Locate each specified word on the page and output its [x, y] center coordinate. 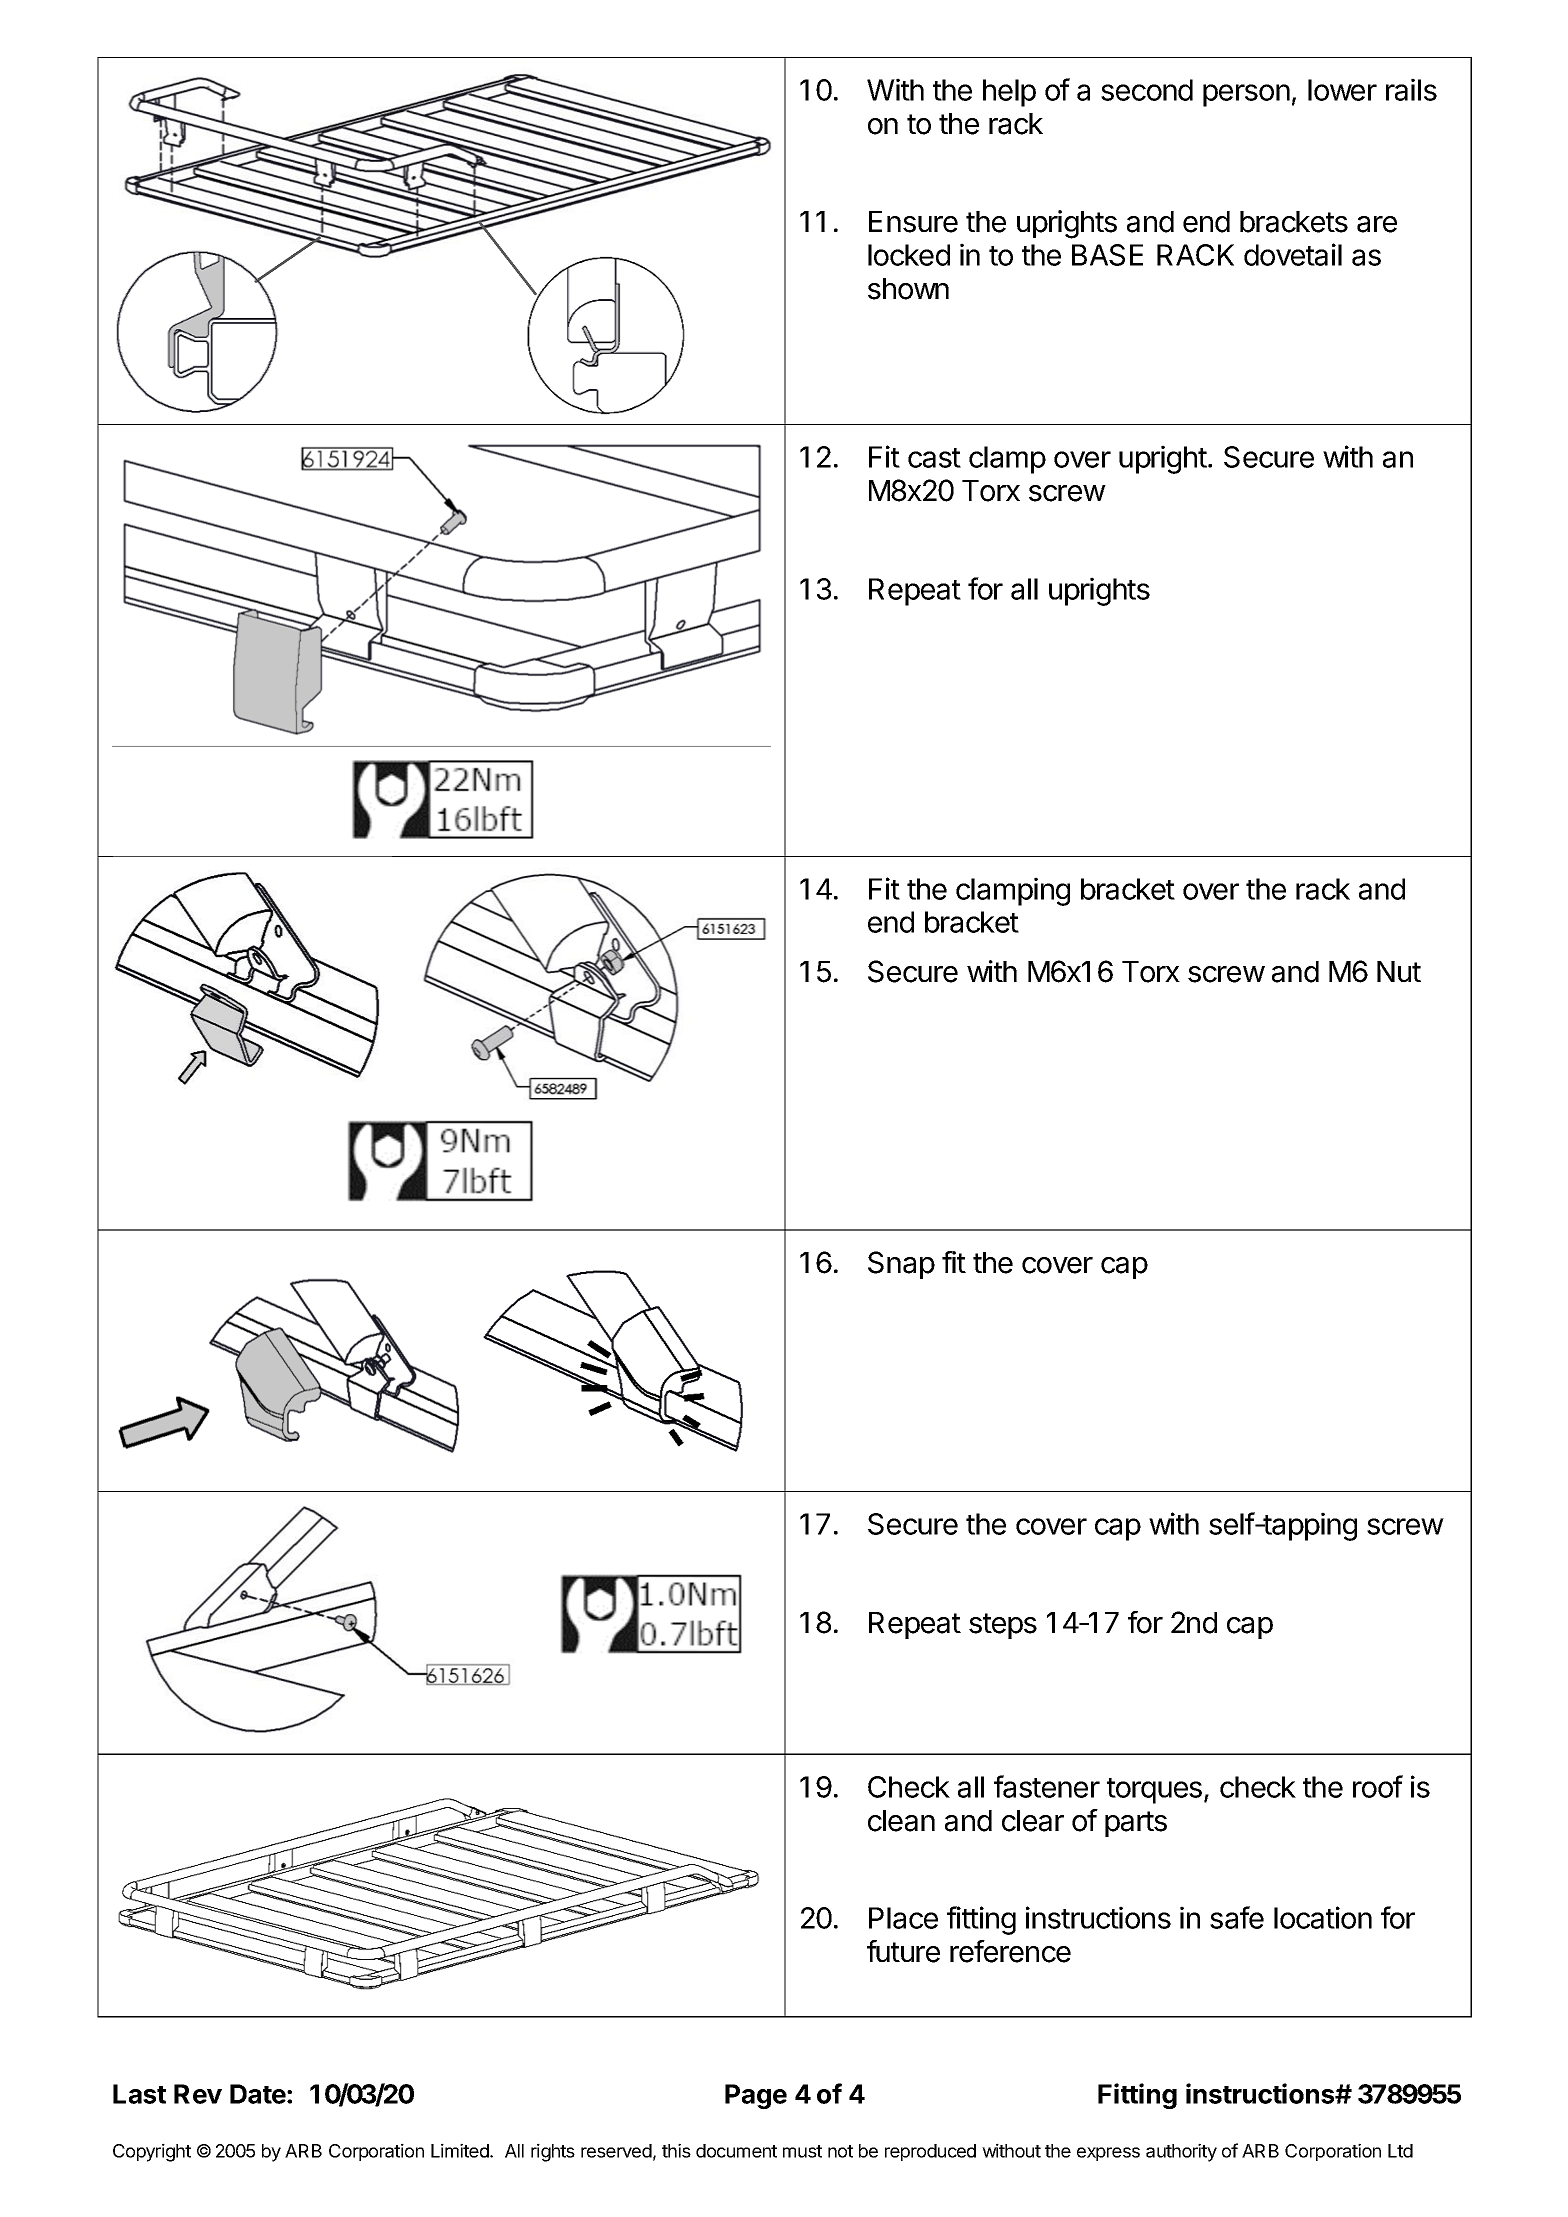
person [1246, 95]
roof [1378, 1786]
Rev [198, 2094]
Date [259, 2094]
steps [1003, 1626]
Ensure [913, 222]
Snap [901, 1265]
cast [934, 458]
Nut [1399, 971]
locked [909, 255]
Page [756, 2096]
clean [901, 1821]
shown [908, 289]
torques [1154, 1791]
